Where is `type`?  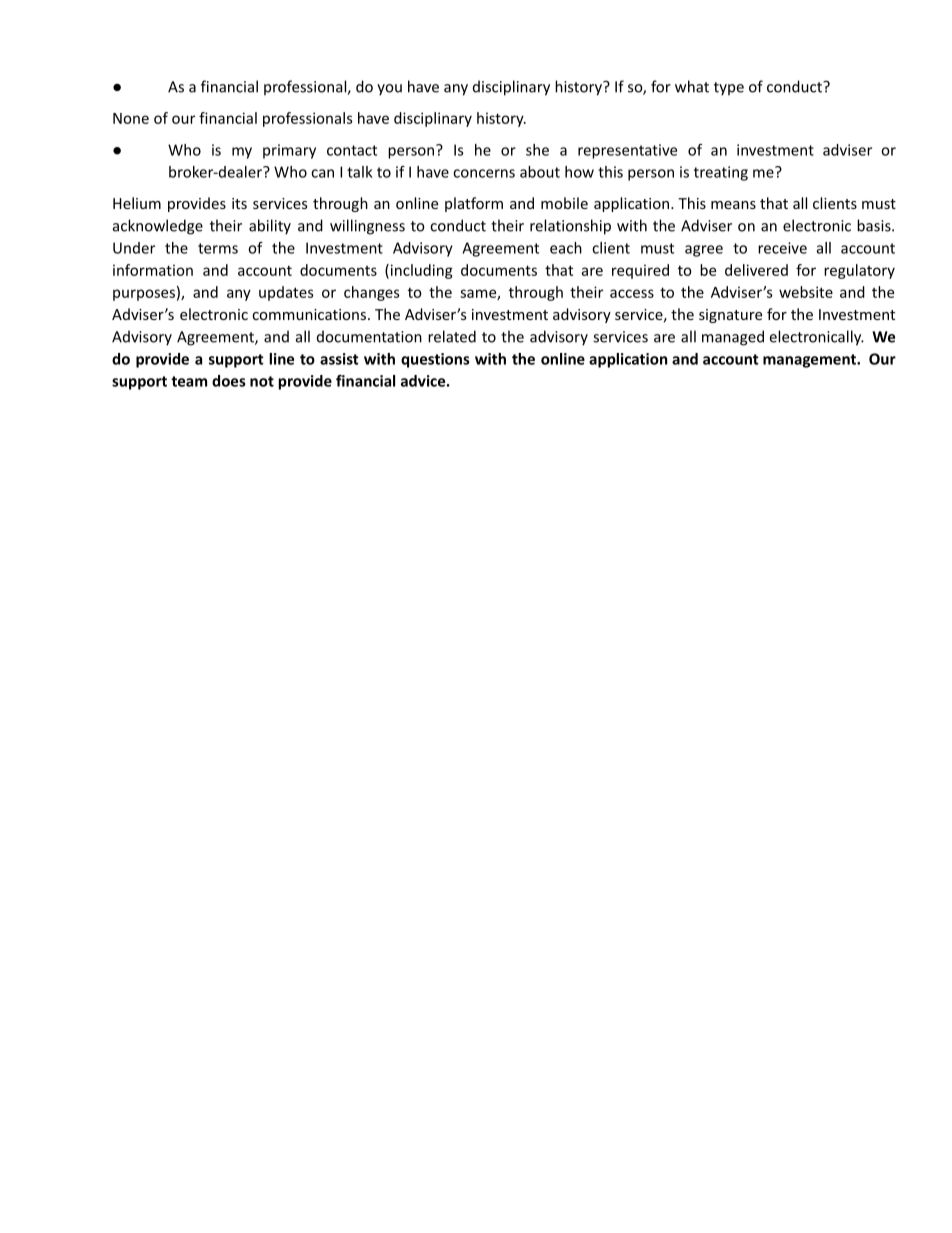
type is located at coordinates (729, 89).
